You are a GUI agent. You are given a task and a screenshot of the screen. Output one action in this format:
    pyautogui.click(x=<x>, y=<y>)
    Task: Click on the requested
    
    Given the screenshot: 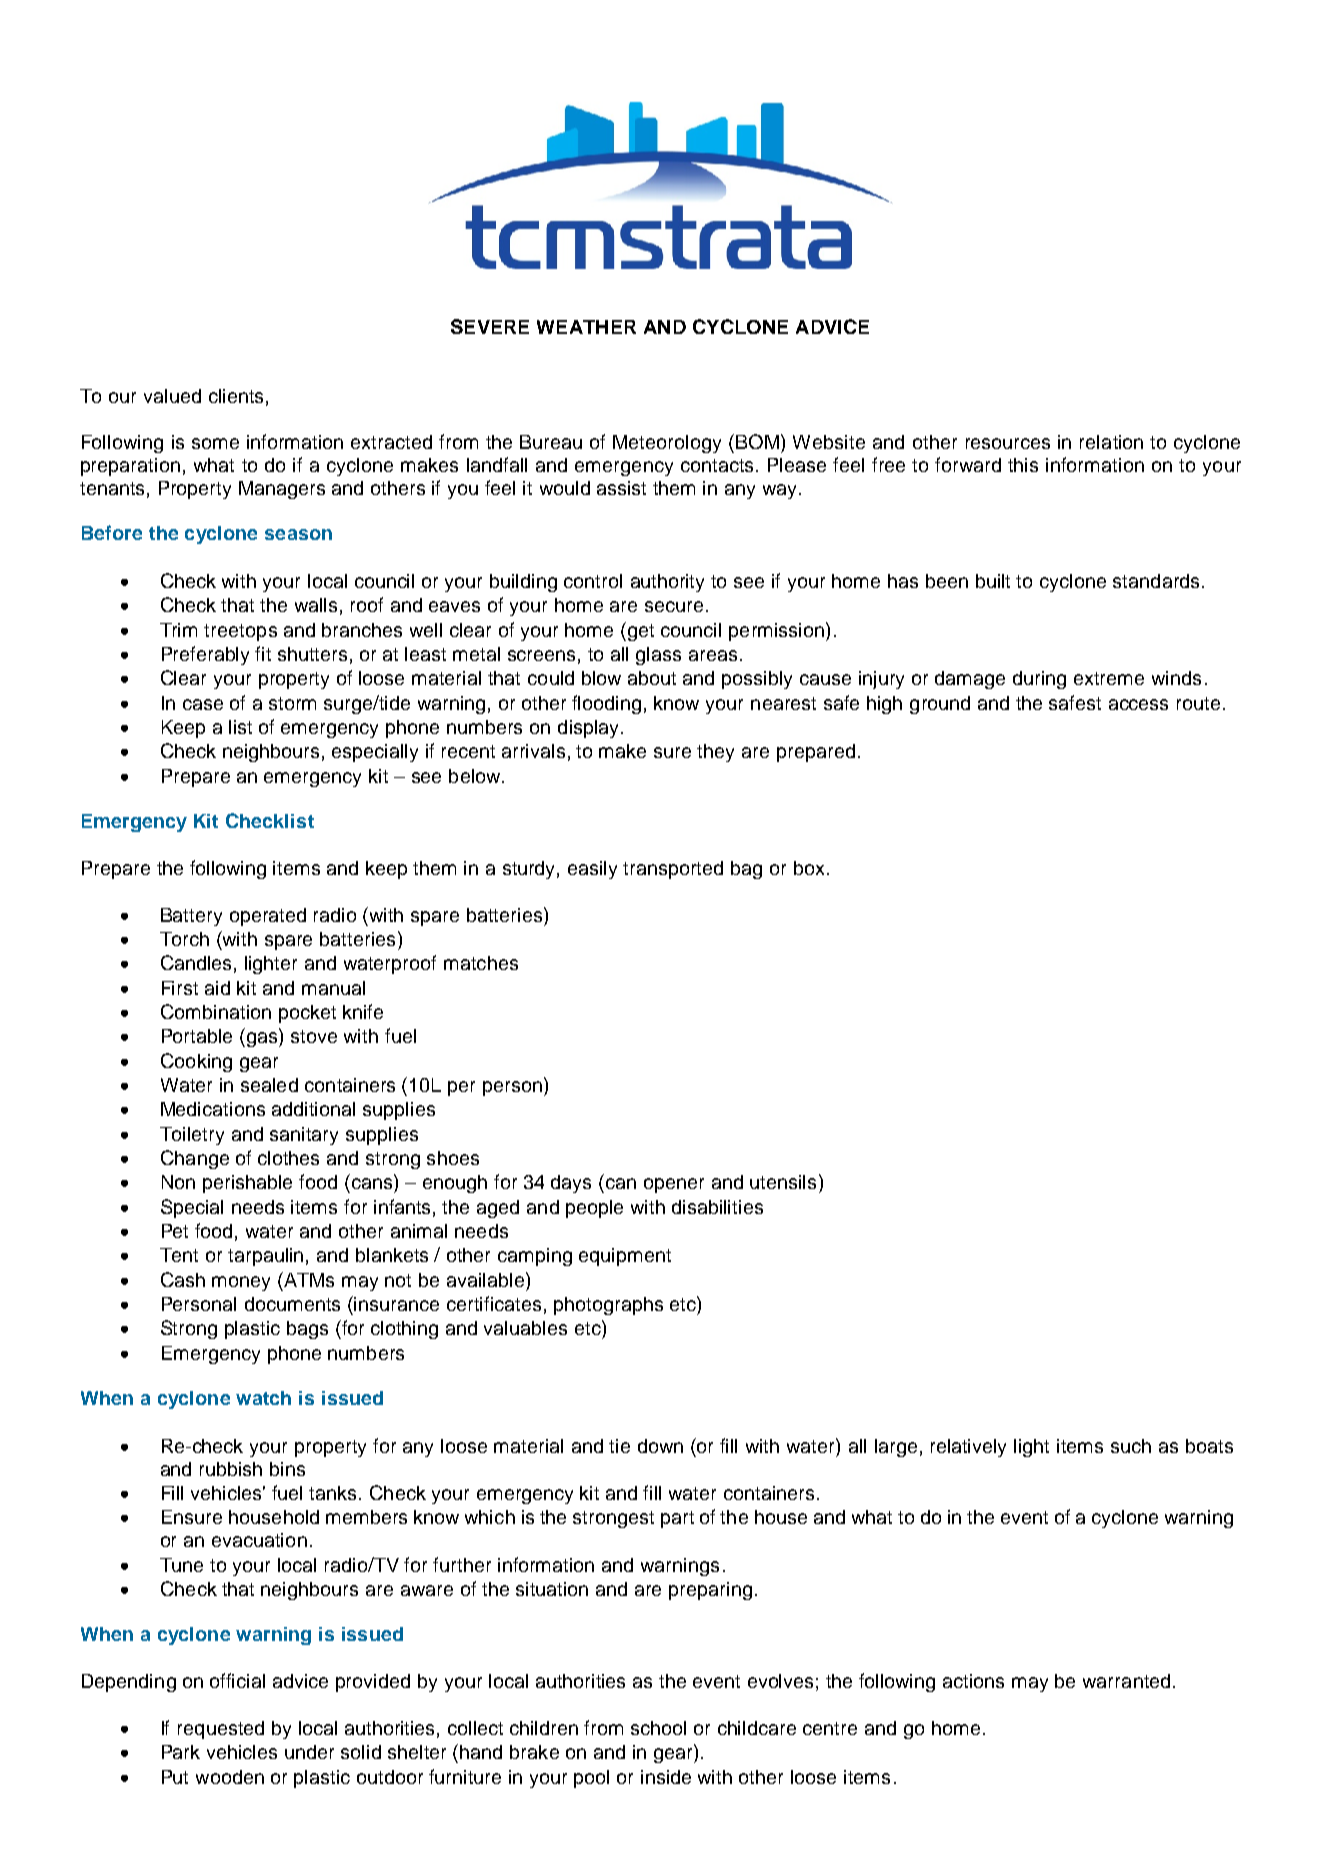 What is the action you would take?
    pyautogui.click(x=221, y=1730)
